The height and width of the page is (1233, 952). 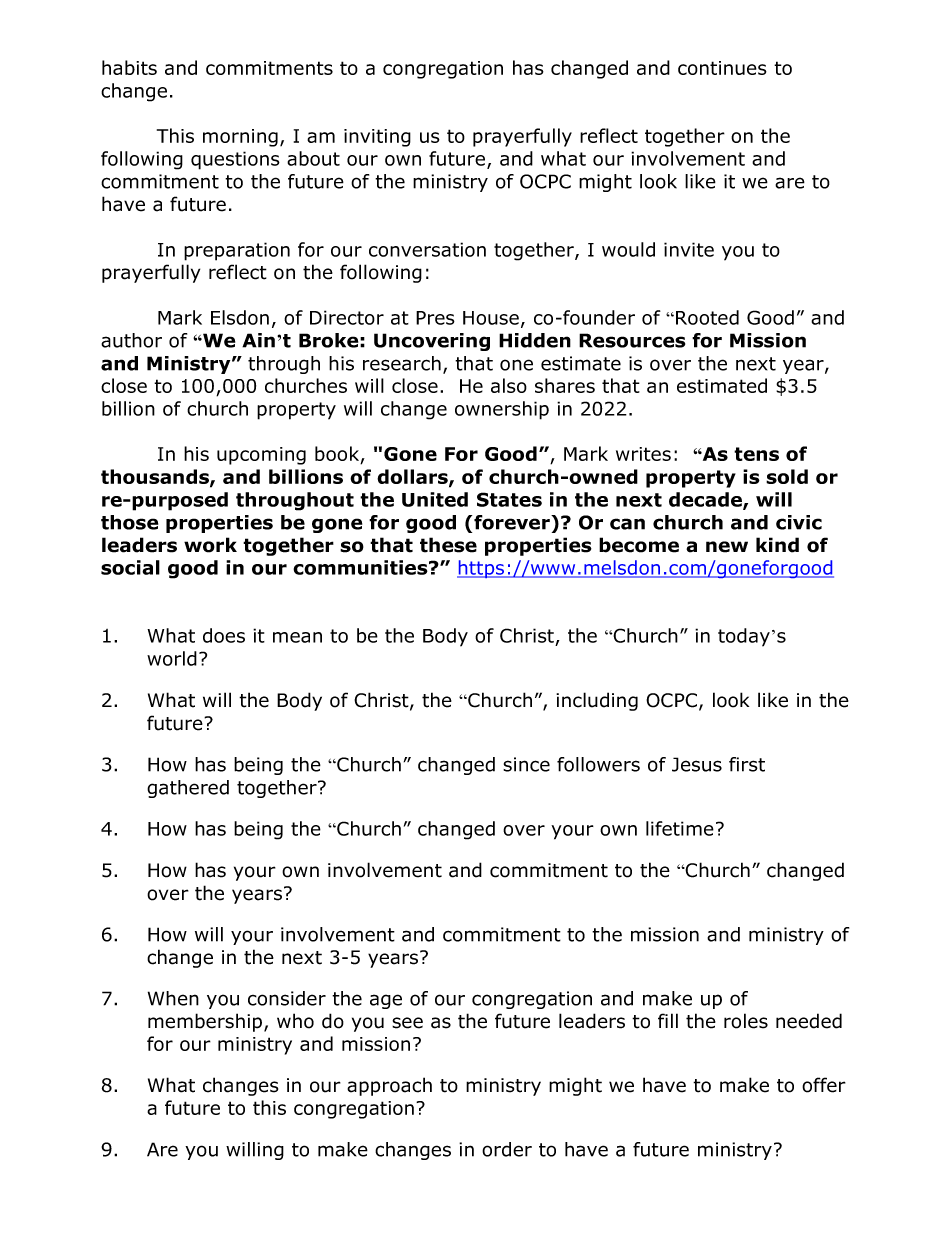 What do you see at coordinates (261, 456) in the page?
I see `upcoming` at bounding box center [261, 456].
